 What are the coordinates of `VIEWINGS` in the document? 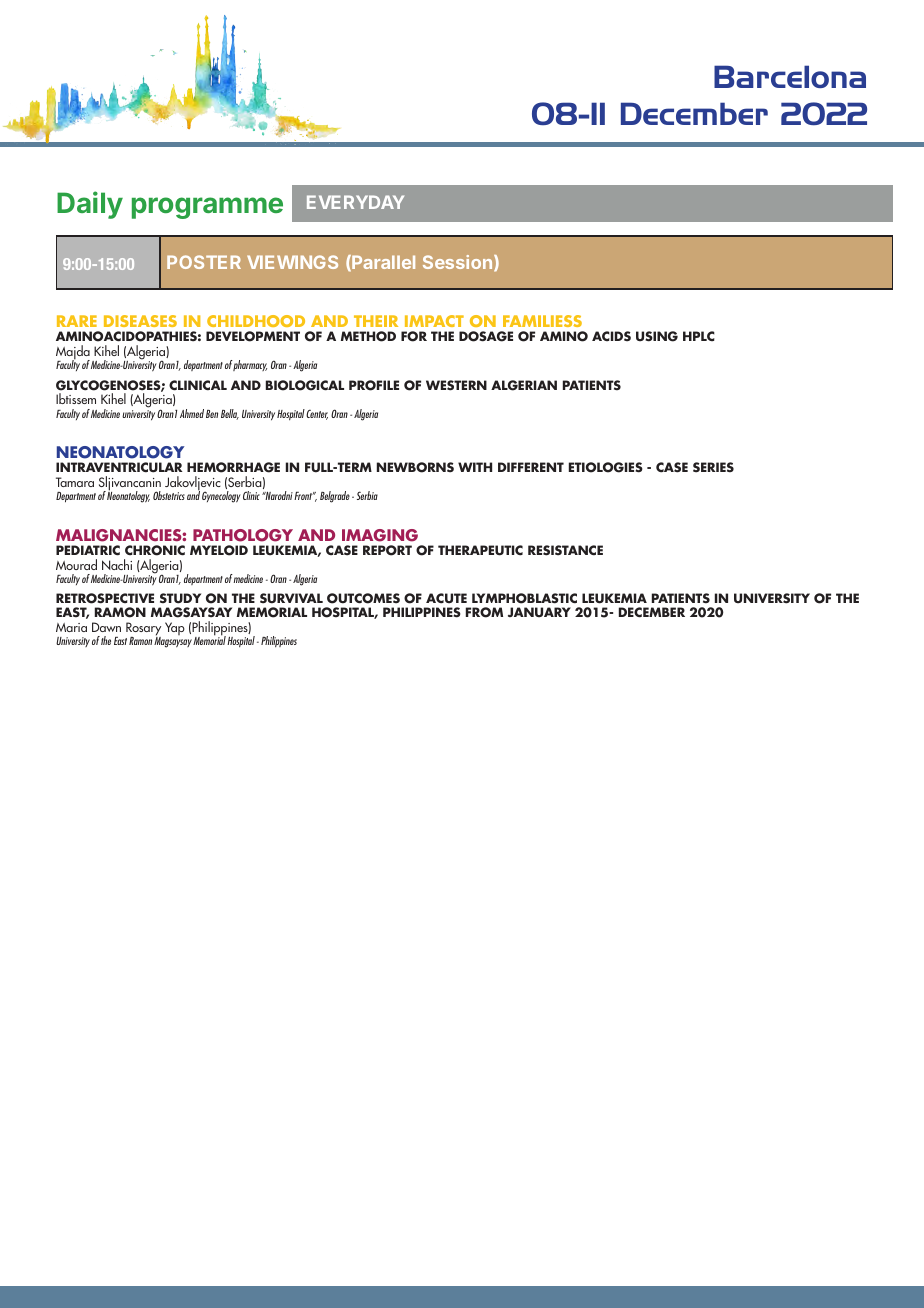 It's located at (292, 262).
